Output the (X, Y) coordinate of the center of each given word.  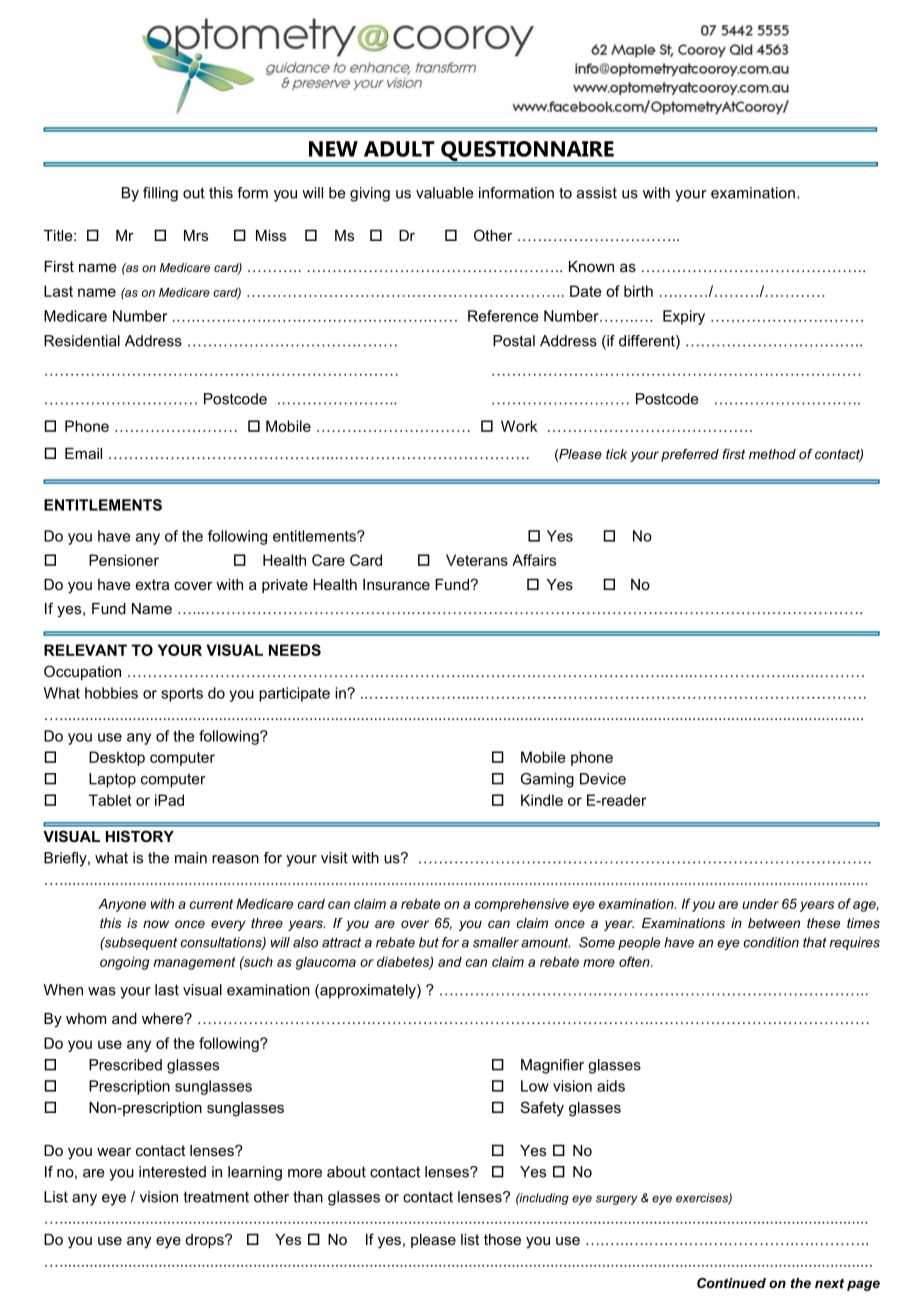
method (772, 454)
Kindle (542, 800)
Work (519, 426)
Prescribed (125, 1065)
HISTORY (140, 836)
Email (83, 453)
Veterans (477, 560)
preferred (690, 455)
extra (152, 584)
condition (771, 942)
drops (206, 1241)
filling (160, 194)
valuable (444, 193)
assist (597, 193)
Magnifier (552, 1066)
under (760, 904)
